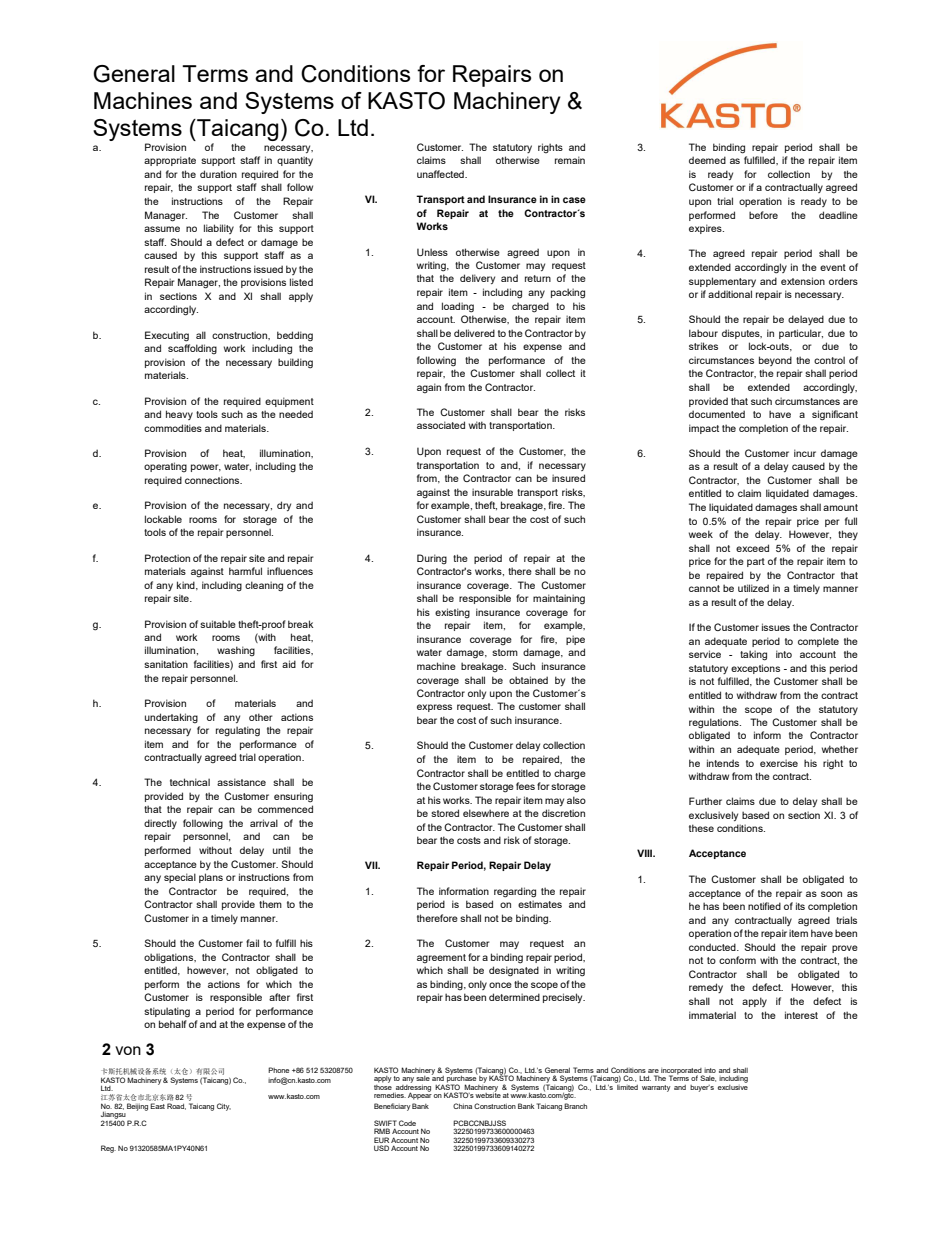 The image size is (952, 1233). Describe the element at coordinates (245, 571) in the document. I see `harmful` at that location.
